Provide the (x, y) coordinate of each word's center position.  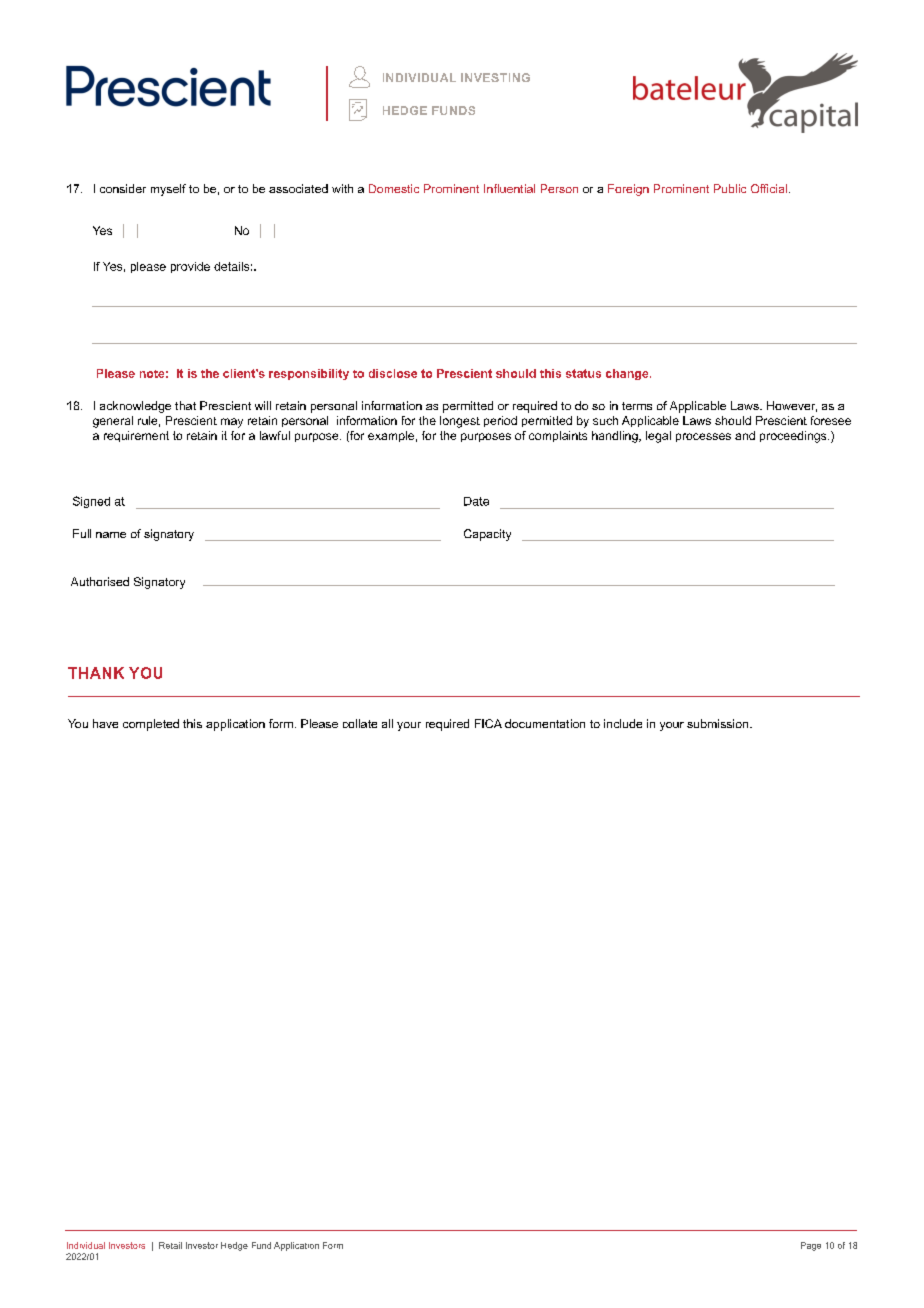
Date (476, 501)
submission (719, 723)
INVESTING (495, 77)
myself (168, 190)
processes (703, 437)
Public (730, 188)
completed (151, 725)
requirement (136, 436)
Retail (170, 1245)
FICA (488, 723)
